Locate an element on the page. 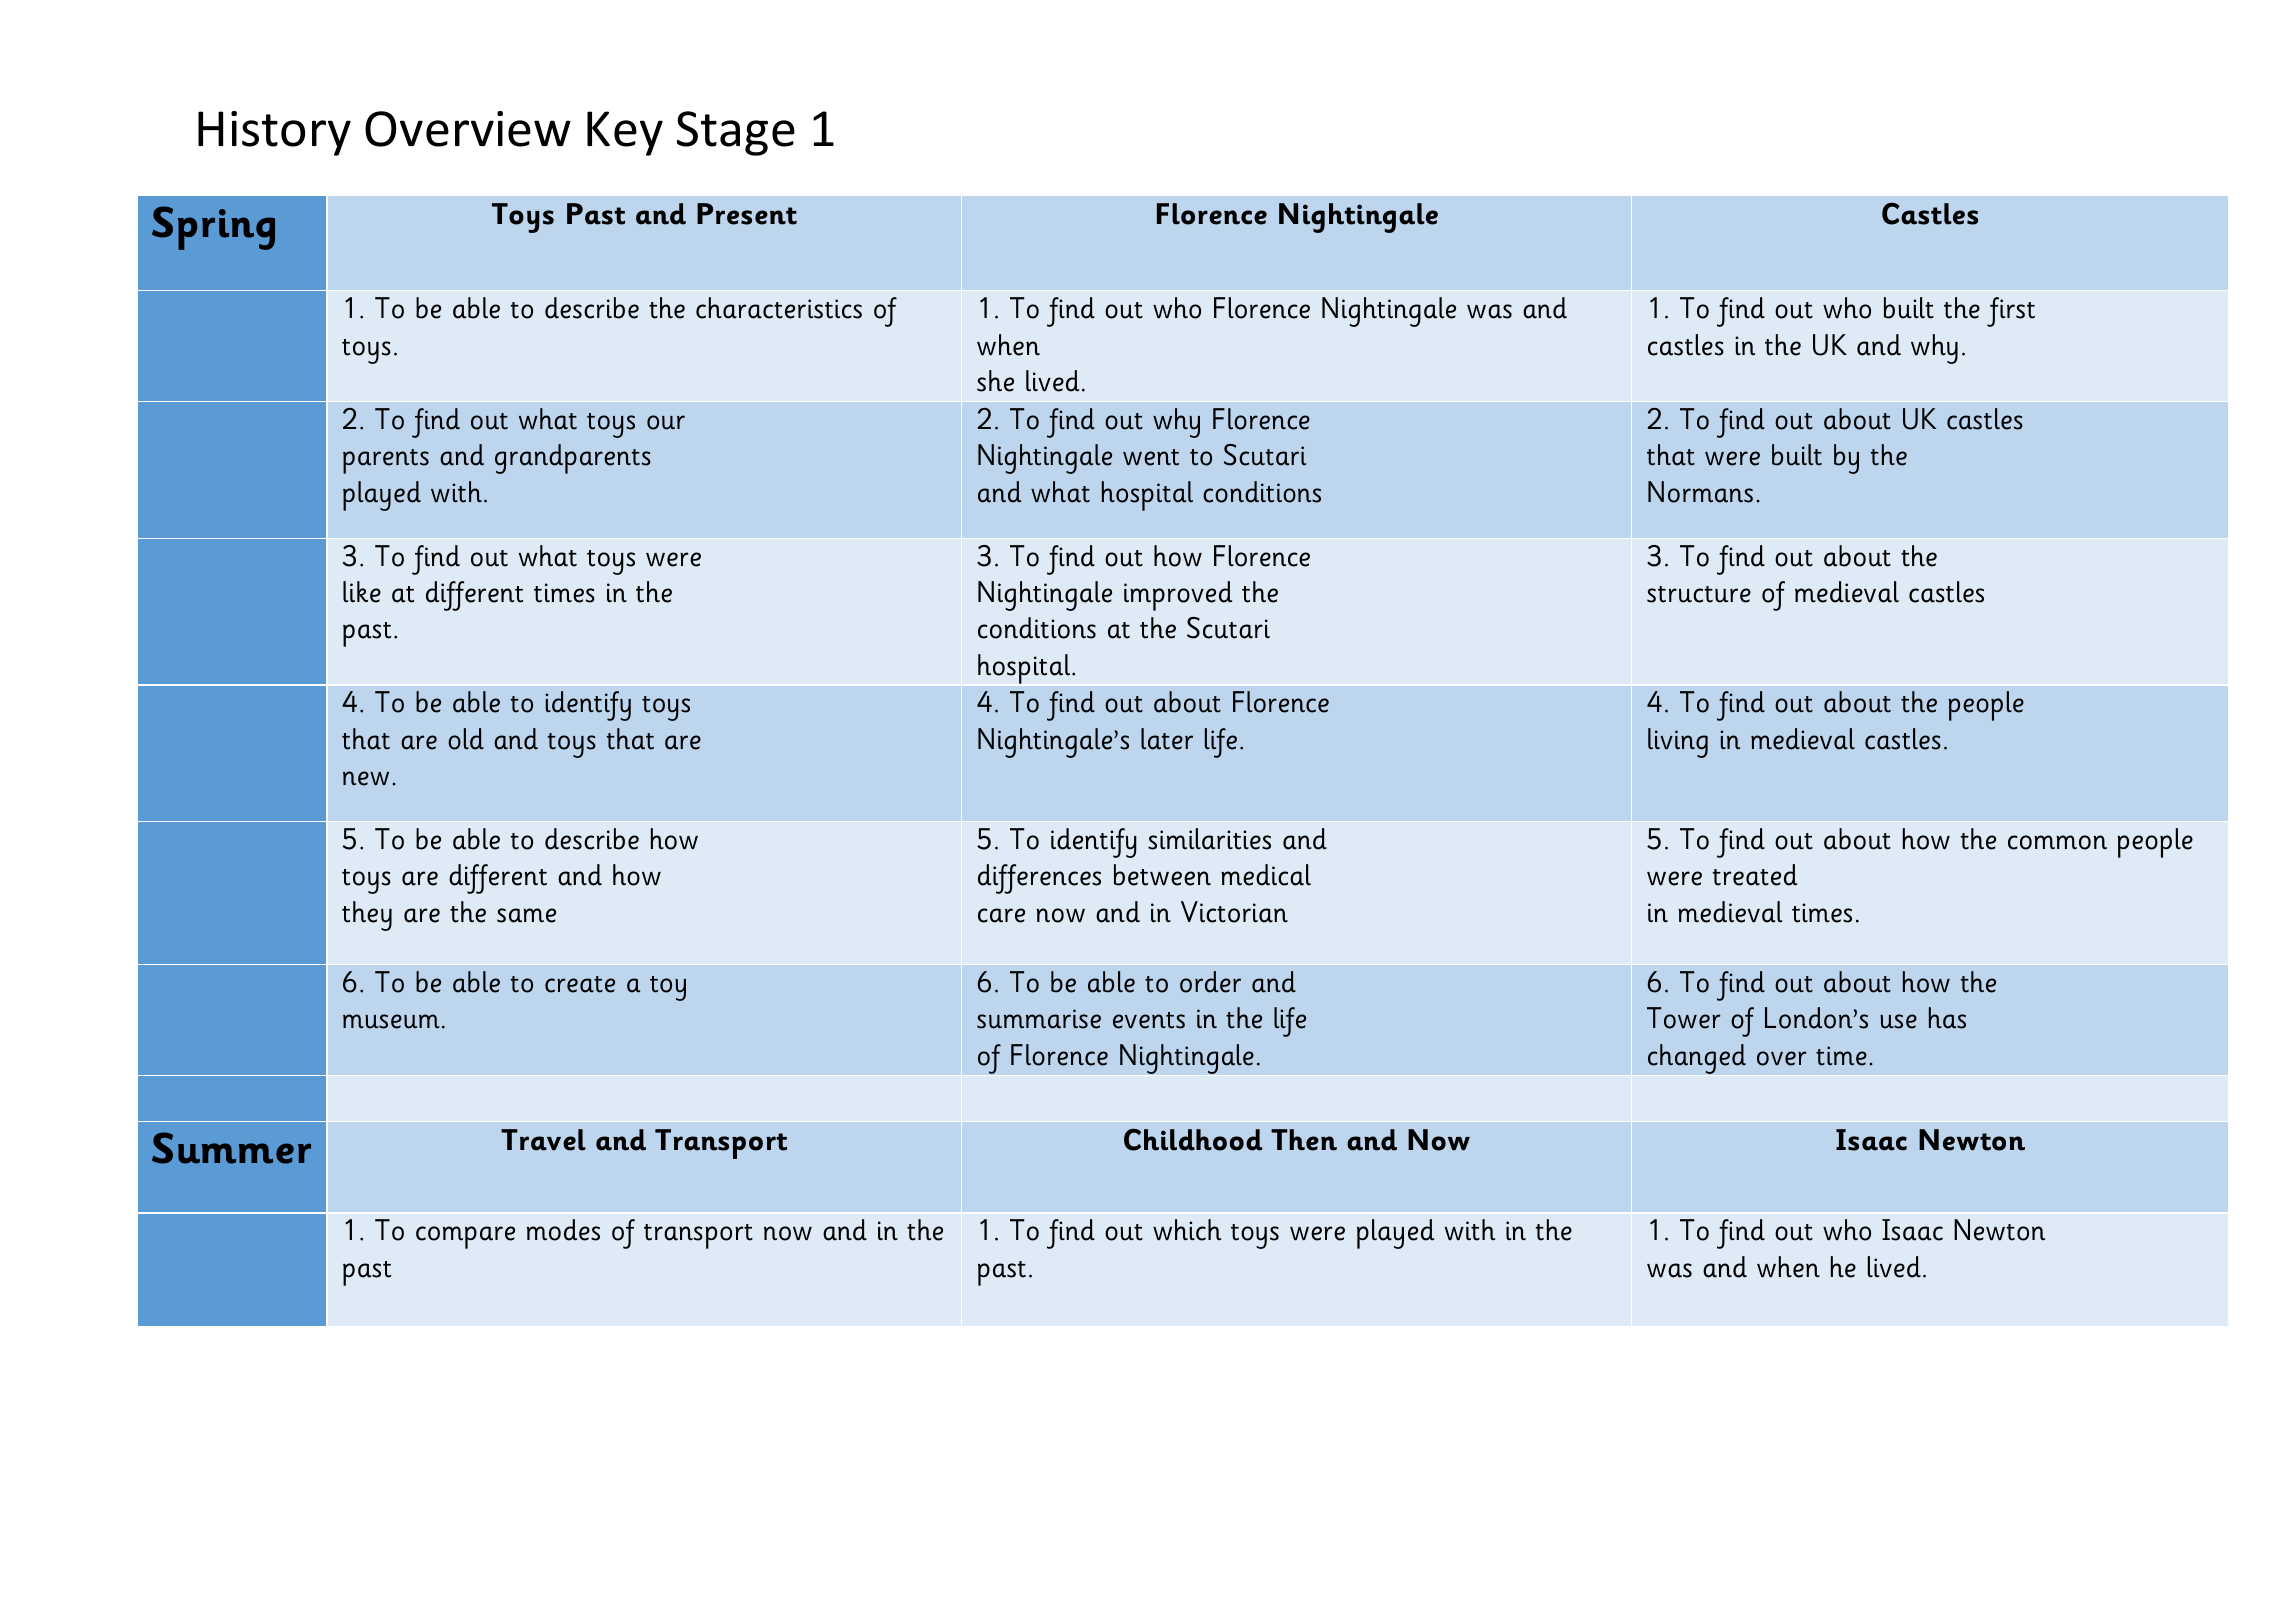 This page has width=2274, height=1608. old is located at coordinates (466, 739).
